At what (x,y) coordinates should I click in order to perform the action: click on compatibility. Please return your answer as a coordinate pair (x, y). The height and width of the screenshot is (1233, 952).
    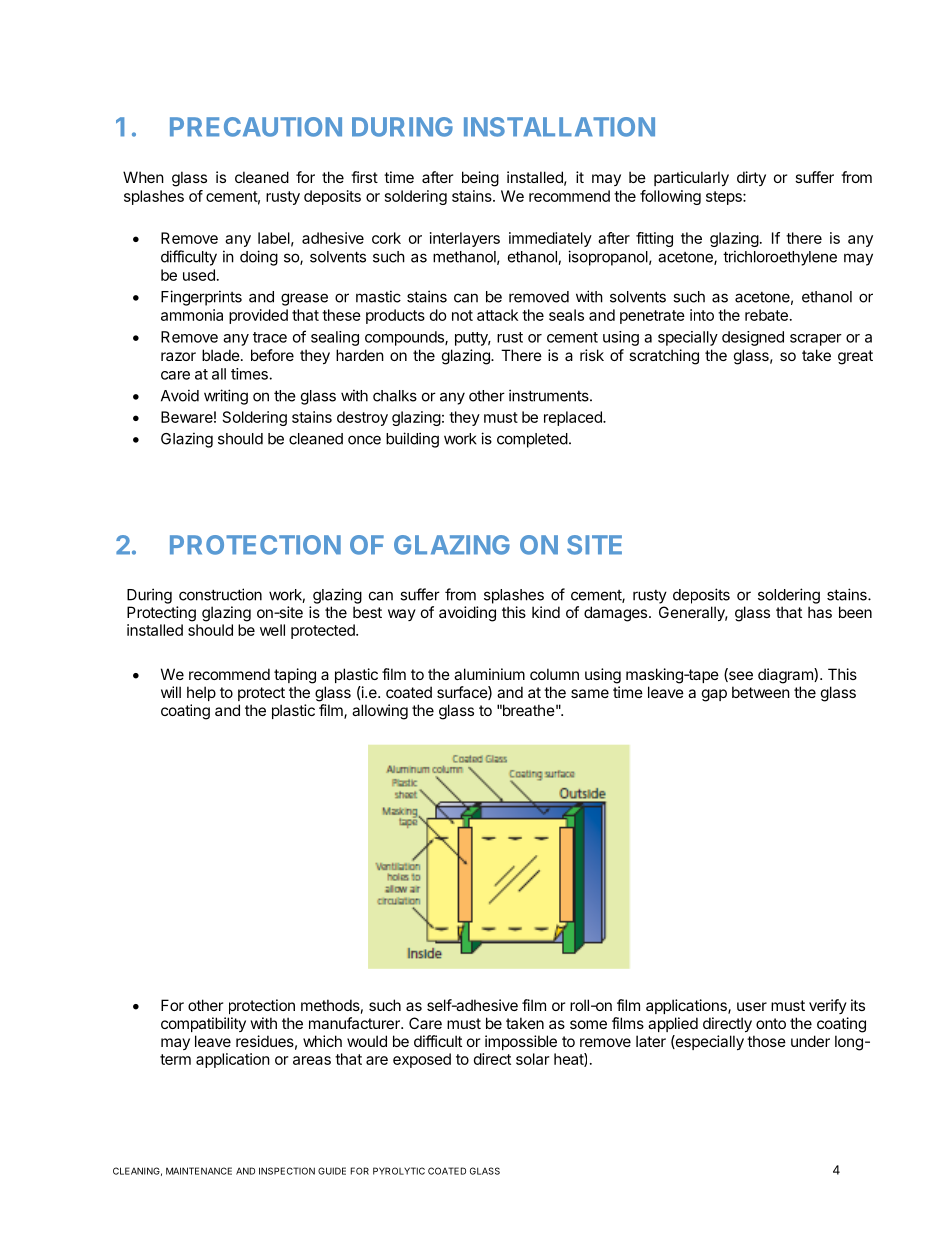
    Looking at the image, I should click on (203, 1024).
